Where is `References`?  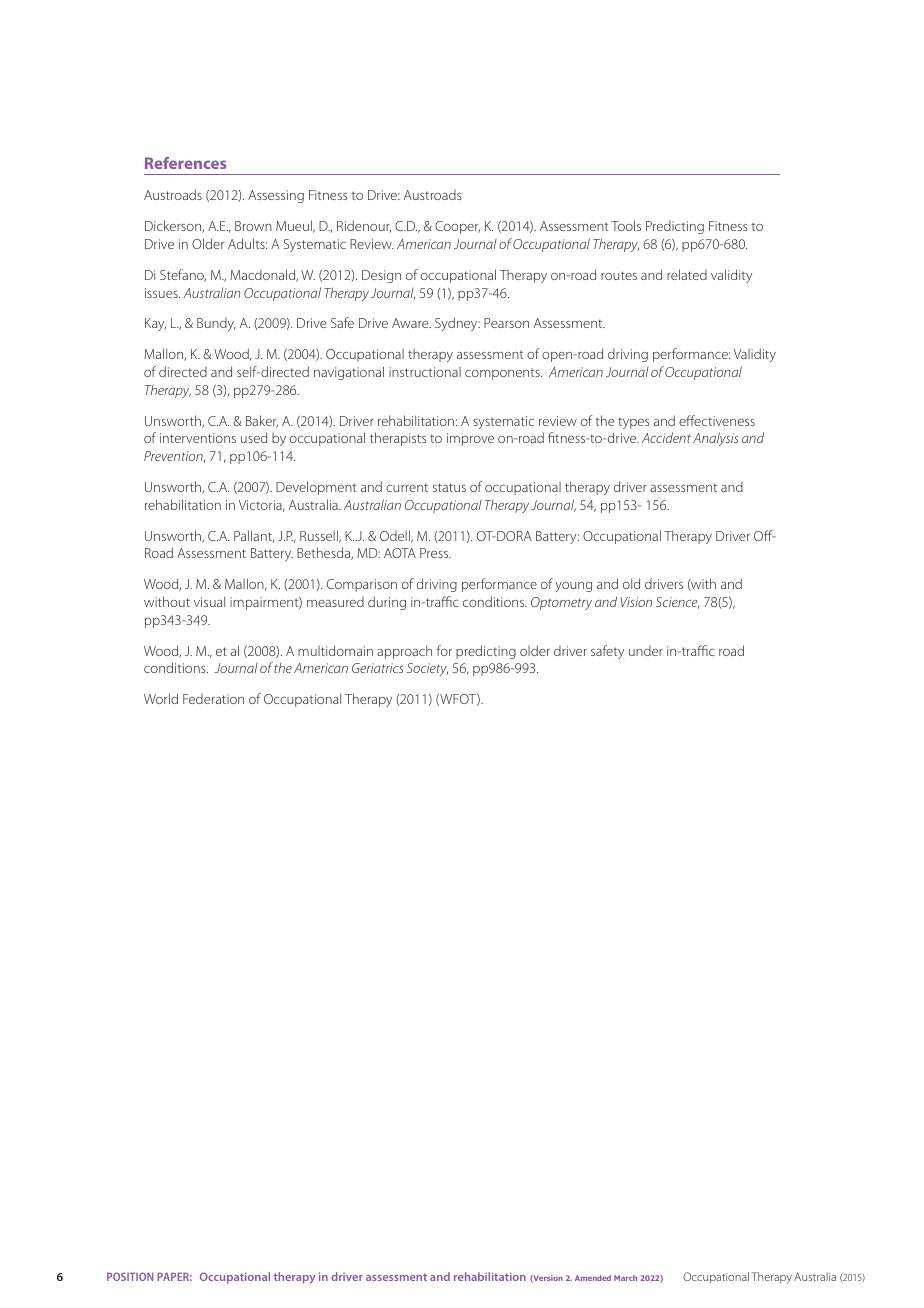 References is located at coordinates (185, 163).
